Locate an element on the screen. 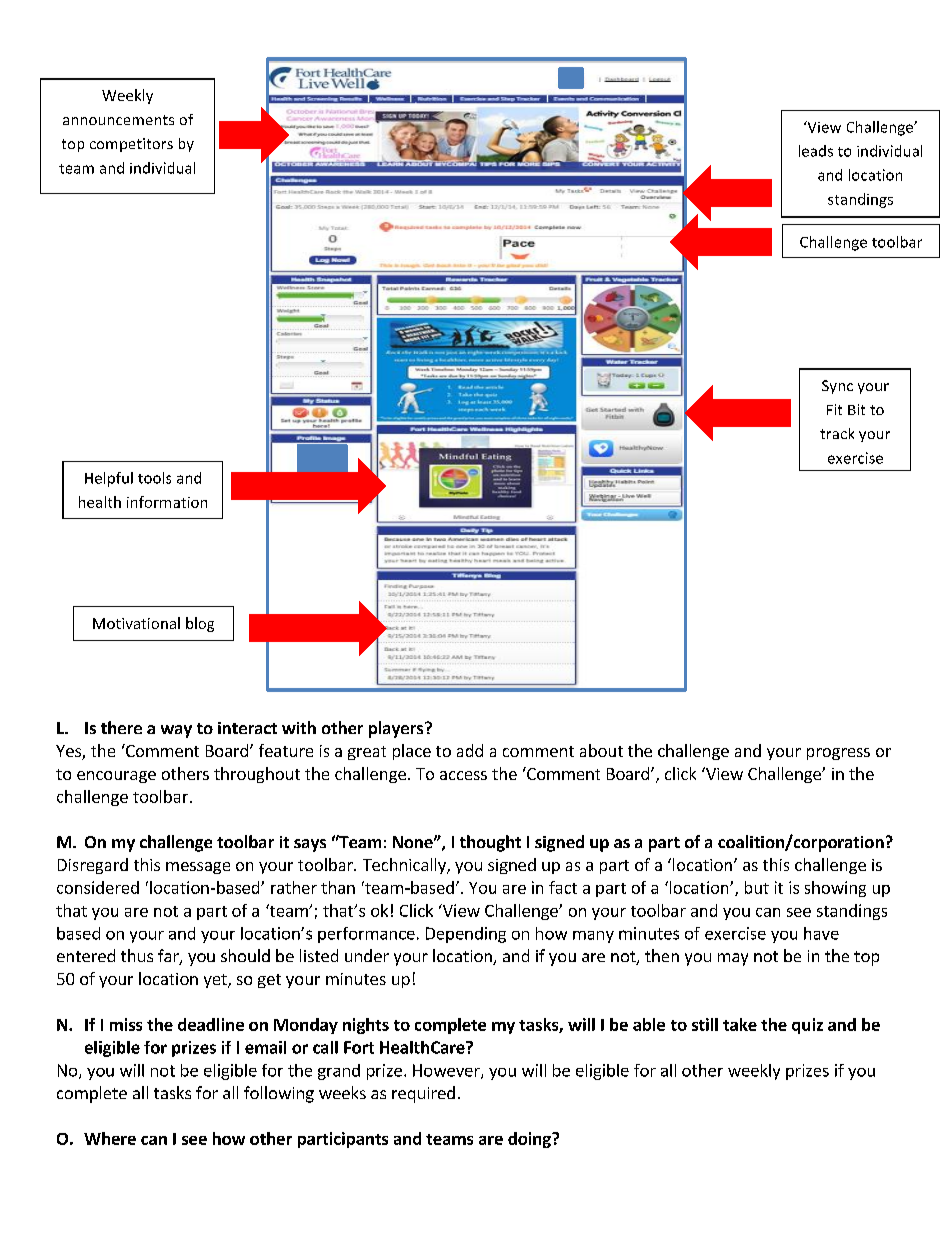 The width and height of the screenshot is (952, 1233). competitors is located at coordinates (131, 145).
